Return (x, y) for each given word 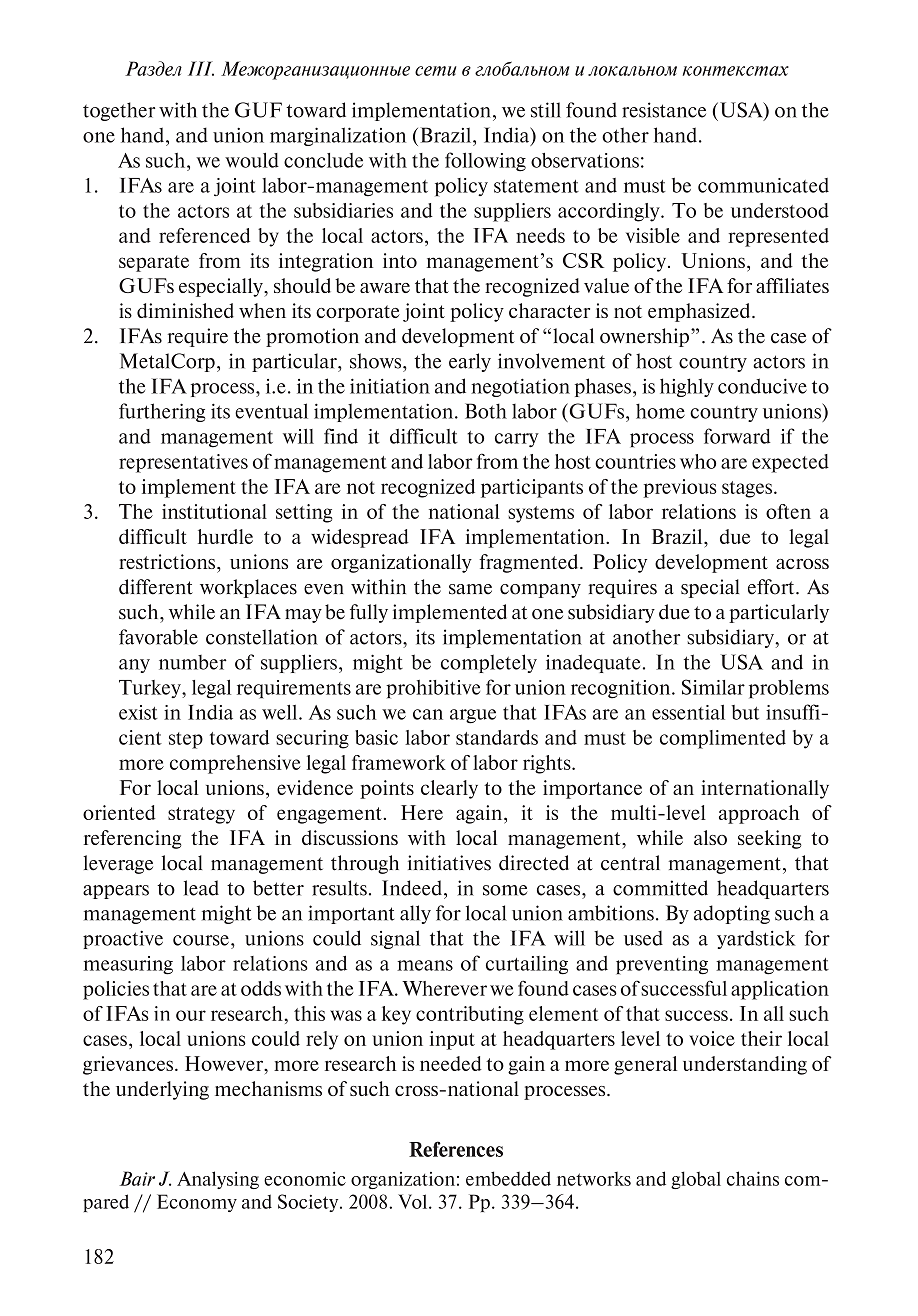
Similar (713, 687)
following (485, 162)
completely (489, 663)
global (696, 1180)
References (456, 1149)
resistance (664, 110)
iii (201, 68)
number (193, 662)
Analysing (218, 1180)
